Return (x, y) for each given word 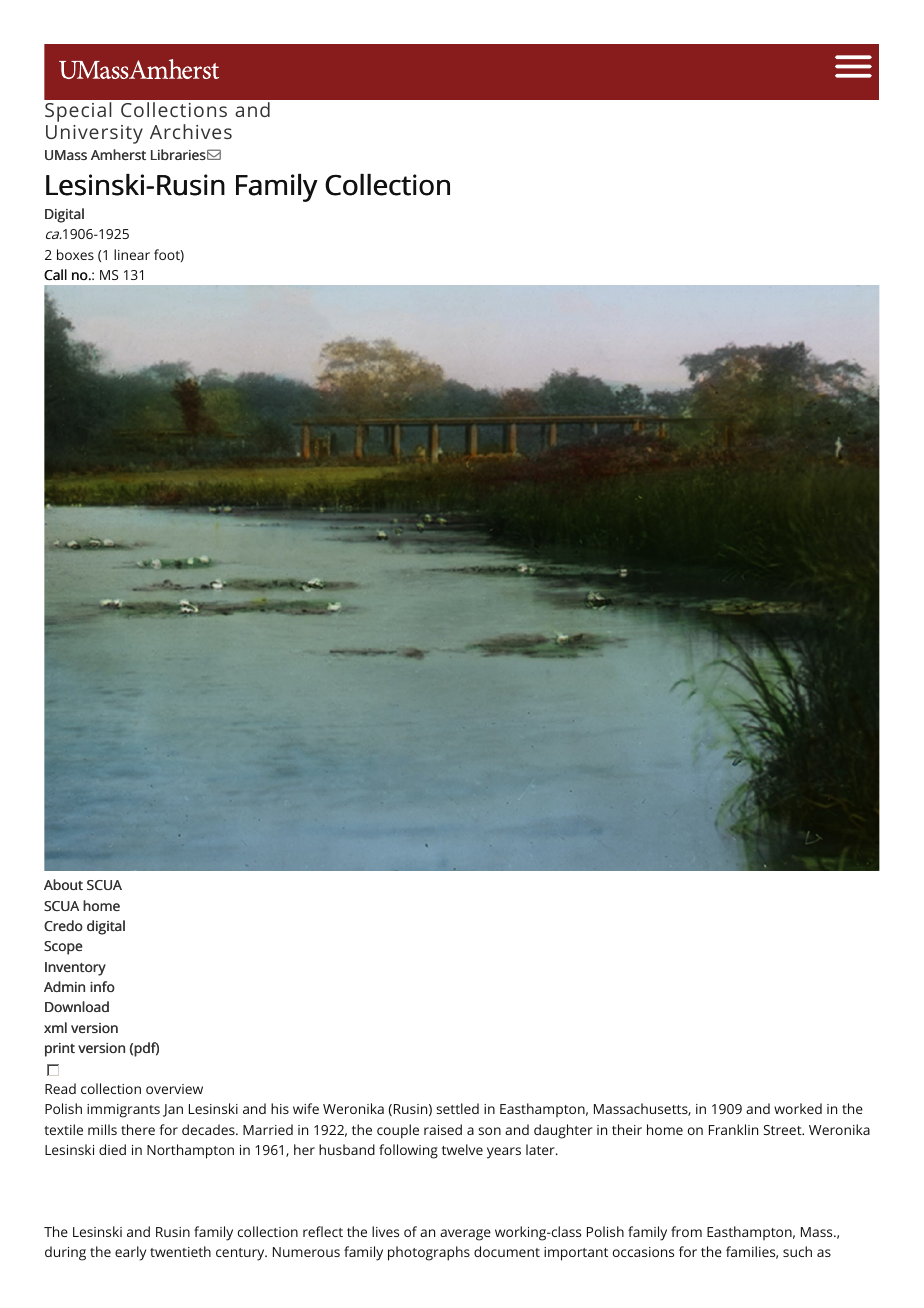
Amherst (118, 154)
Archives (191, 131)
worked (798, 1108)
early (130, 1253)
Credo (63, 925)
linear (132, 254)
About (63, 884)
